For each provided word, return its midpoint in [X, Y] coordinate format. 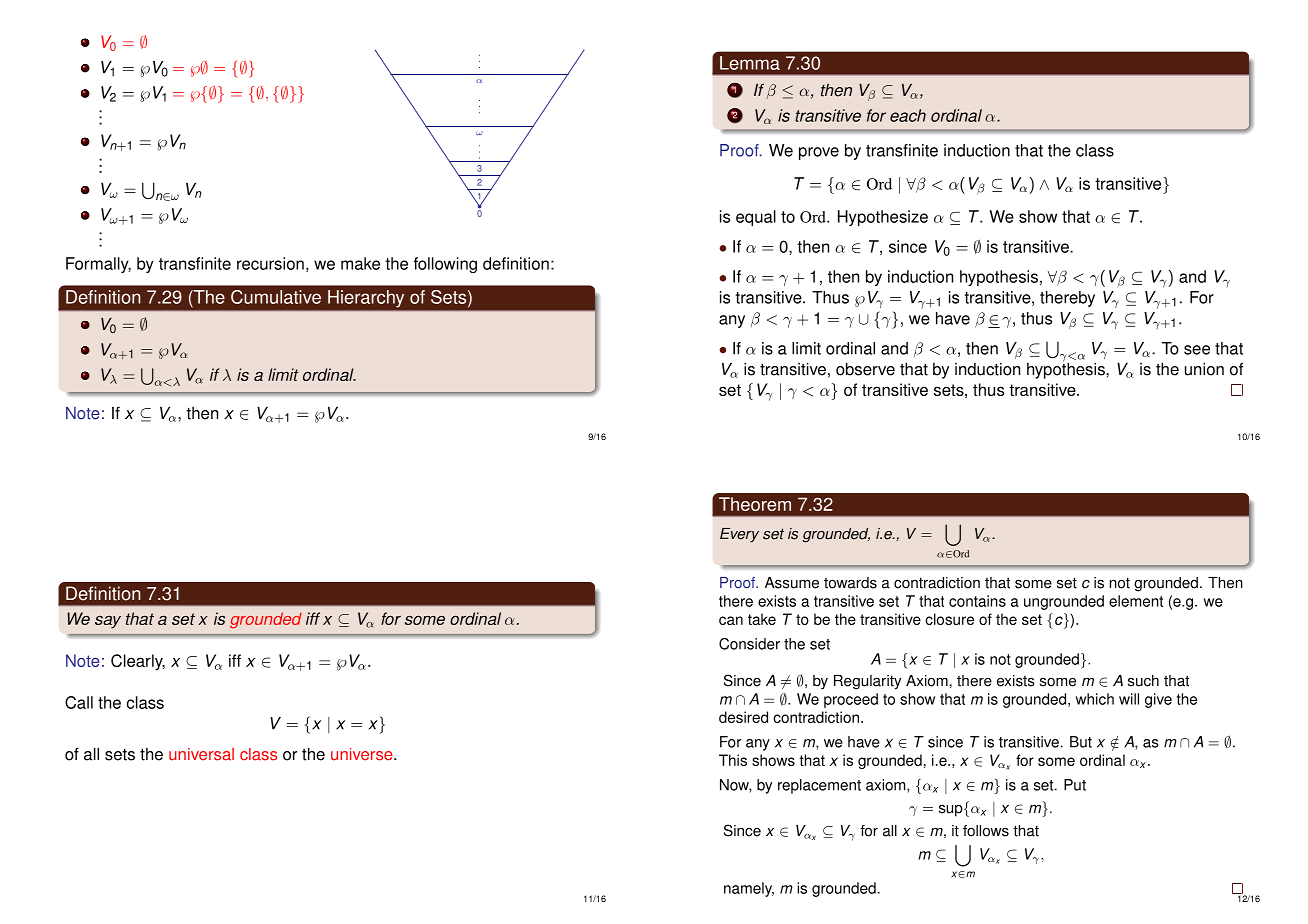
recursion [270, 263]
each [908, 115]
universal [201, 754]
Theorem [755, 504]
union [1204, 369]
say [108, 622]
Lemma [750, 63]
